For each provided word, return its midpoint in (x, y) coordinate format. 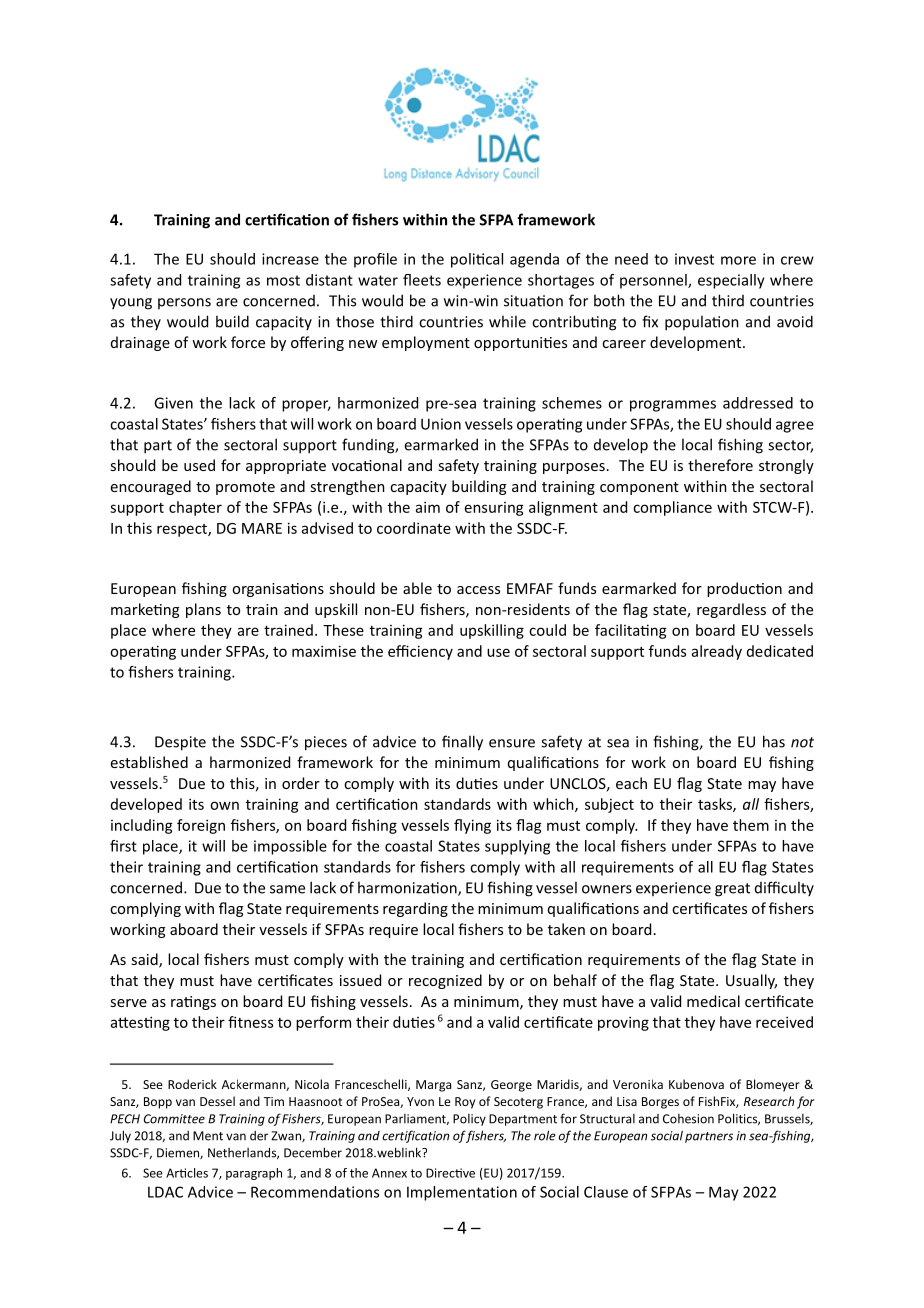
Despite (180, 743)
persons (184, 303)
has (774, 741)
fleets (422, 280)
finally (462, 743)
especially (731, 281)
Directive (450, 1173)
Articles (187, 1173)
